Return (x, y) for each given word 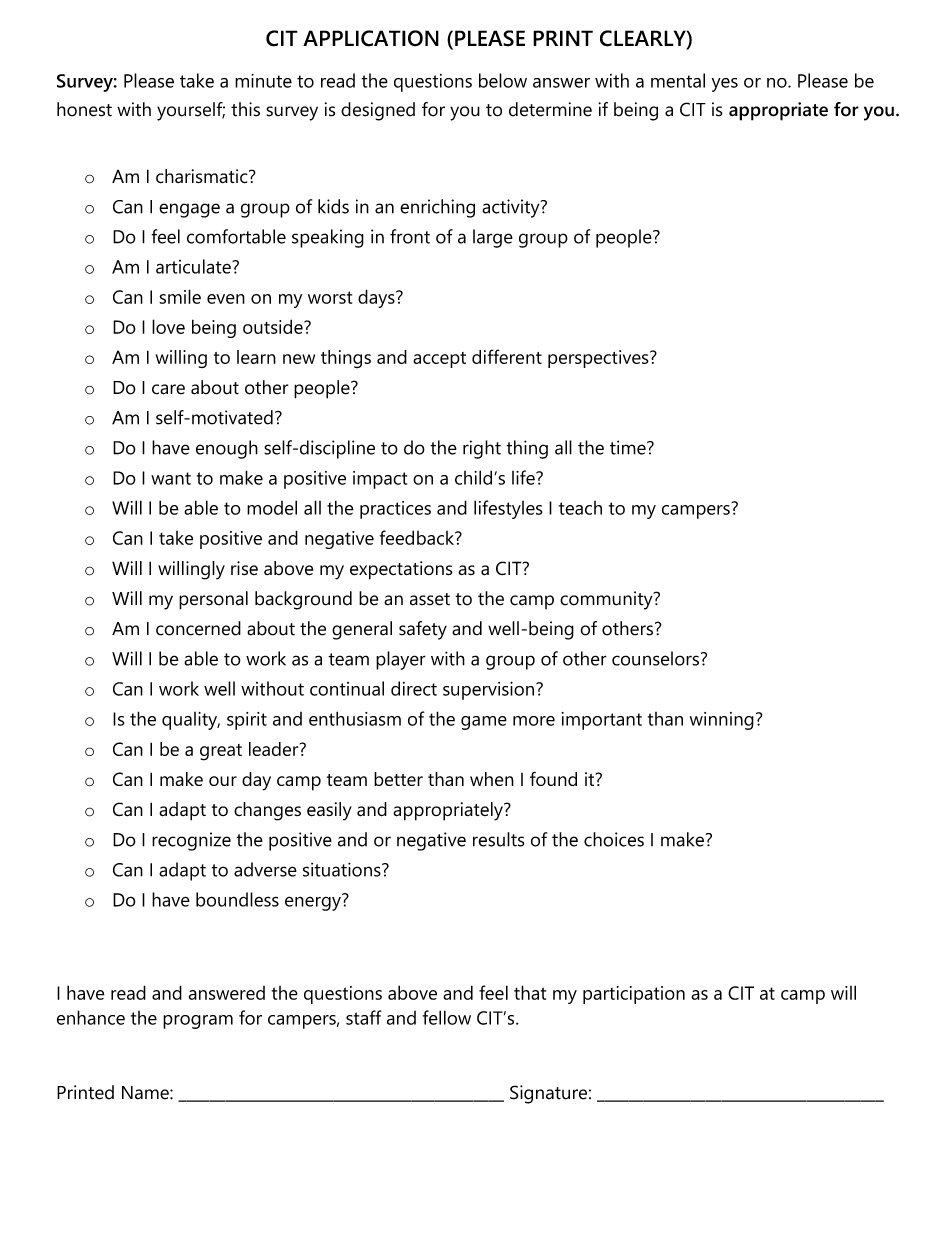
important (602, 721)
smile (180, 296)
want (171, 478)
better (398, 779)
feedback (418, 537)
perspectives (599, 359)
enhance (91, 1017)
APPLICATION (371, 38)
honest (84, 109)
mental (678, 80)
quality (191, 721)
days (377, 298)
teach (580, 508)
